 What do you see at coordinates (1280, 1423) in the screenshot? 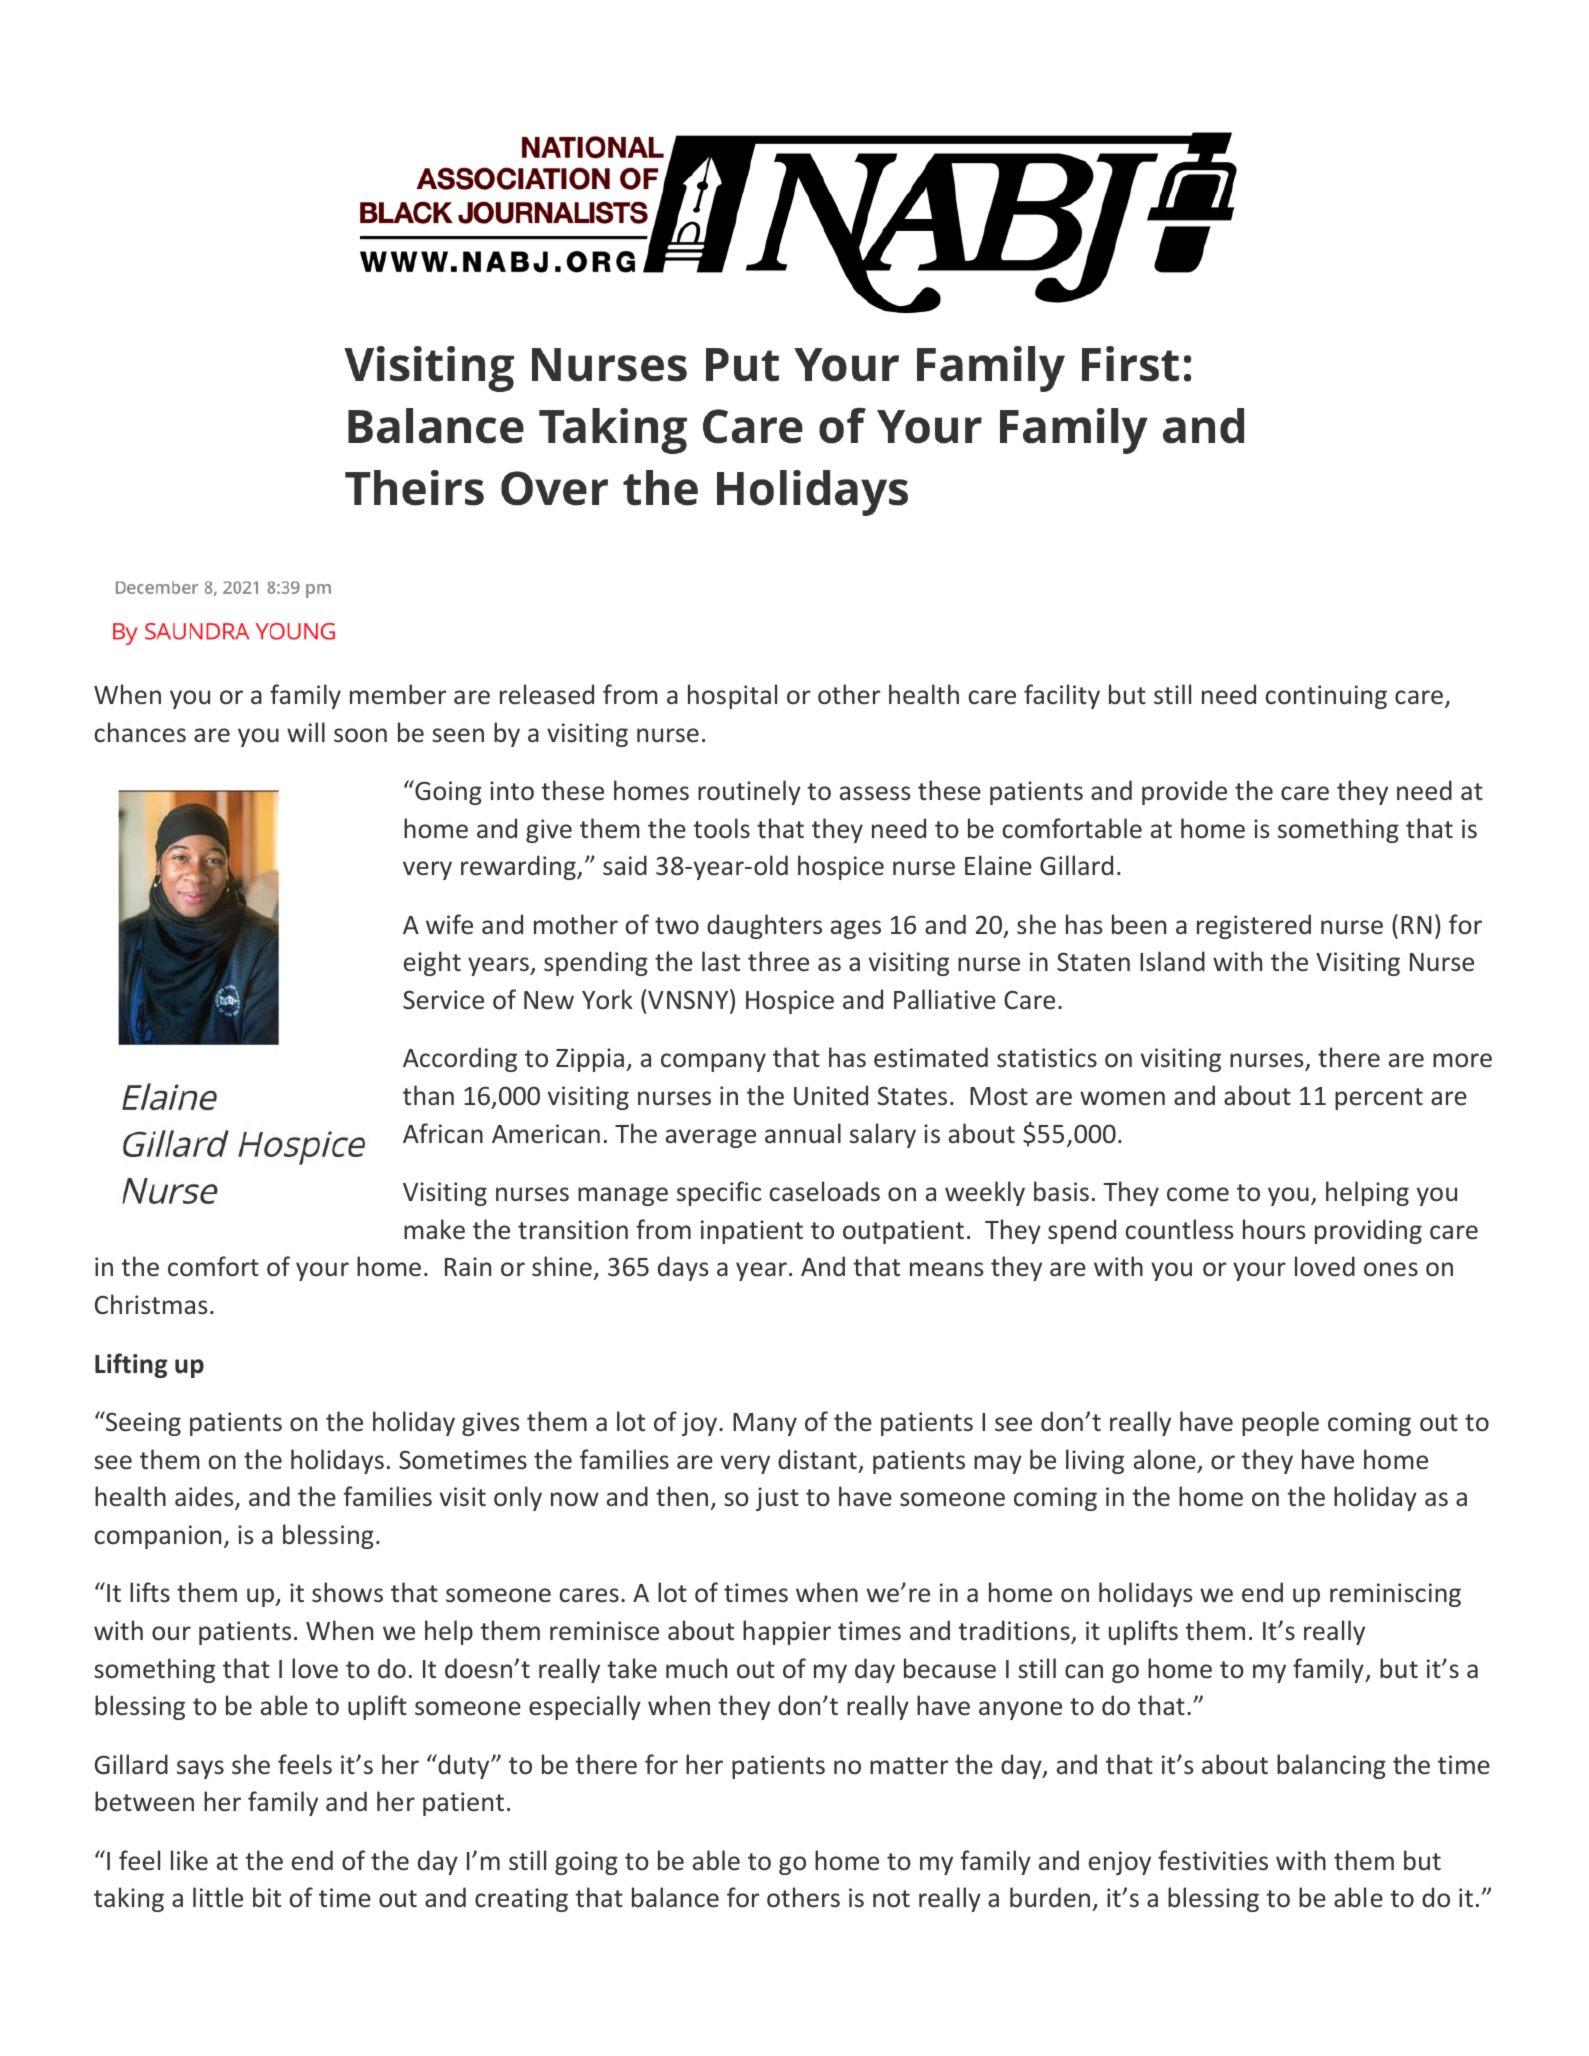
I see `people` at bounding box center [1280, 1423].
